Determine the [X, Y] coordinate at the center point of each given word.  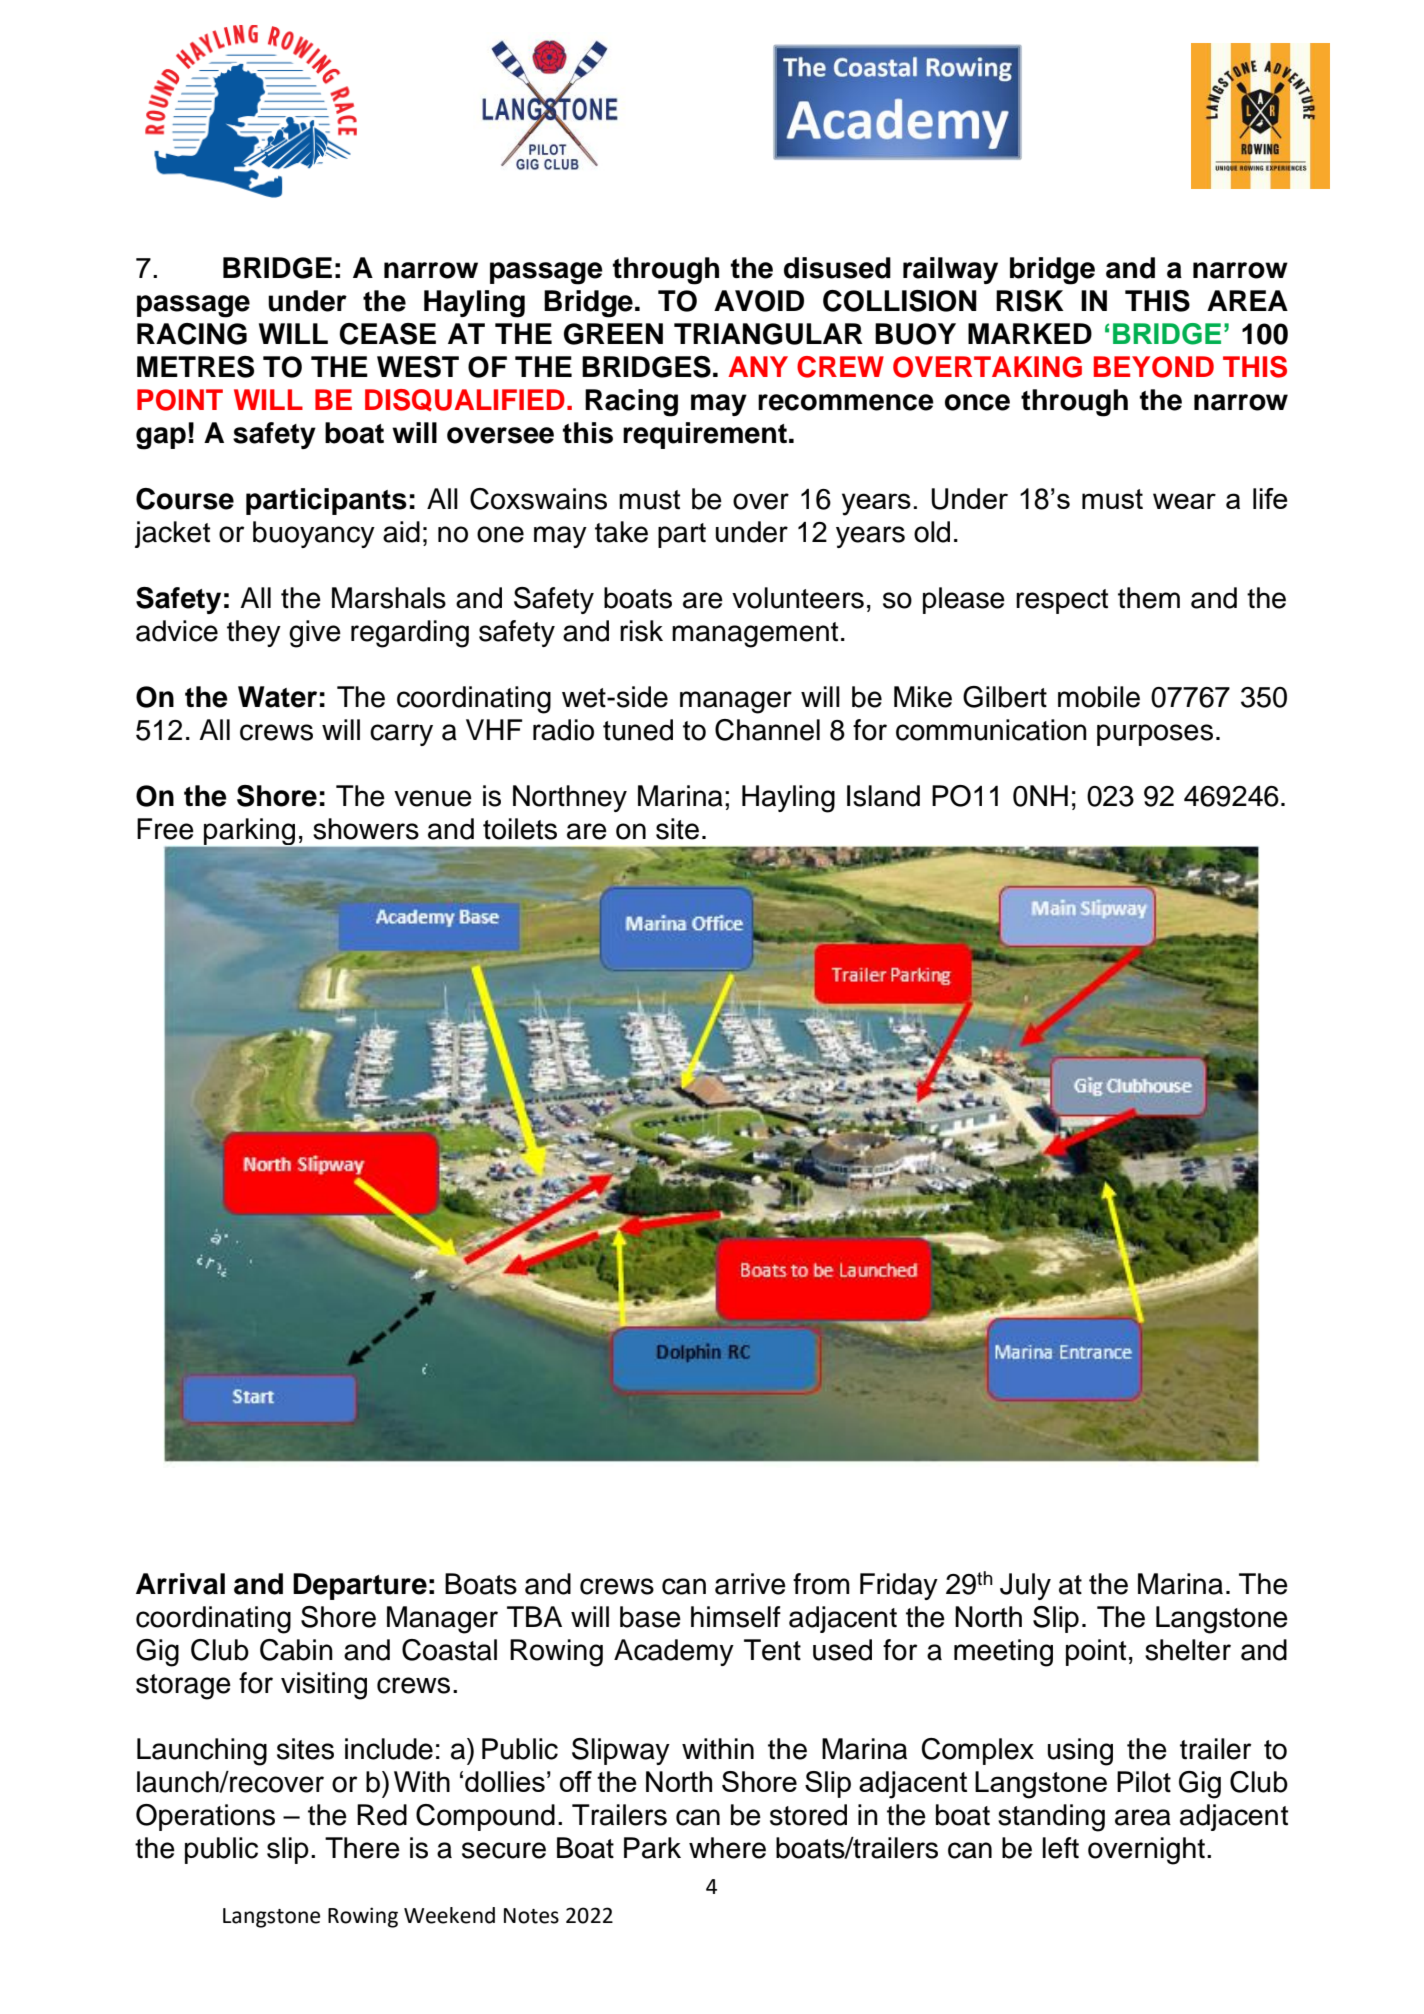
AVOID [759, 301]
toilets [520, 829]
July [1025, 1586]
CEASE [388, 334]
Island [883, 796]
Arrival [180, 1584]
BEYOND [1154, 367]
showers [366, 829]
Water [277, 697]
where [727, 1848]
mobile [1099, 697]
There [362, 1848]
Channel [767, 730]
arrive [750, 1584]
